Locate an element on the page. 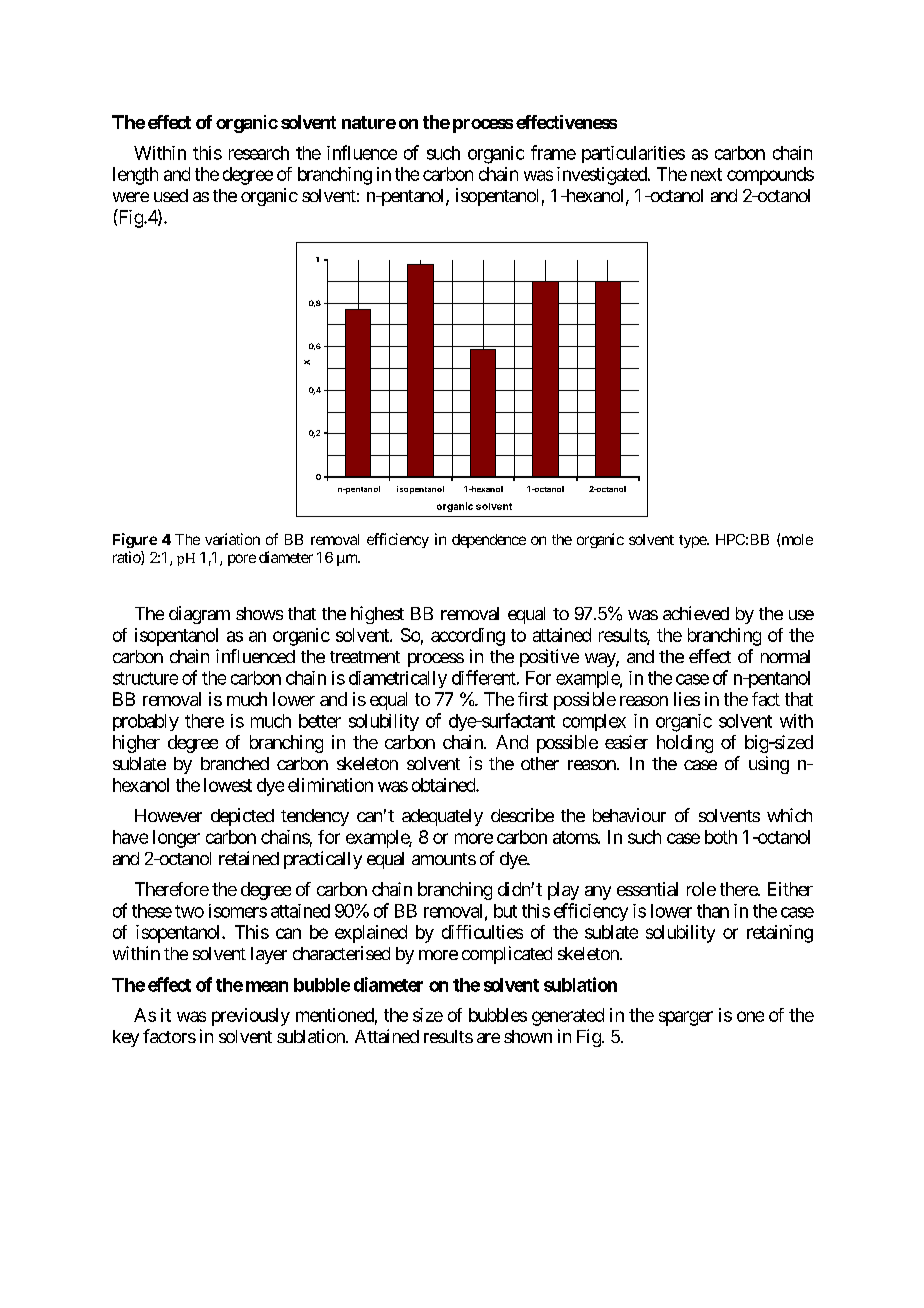  diagram is located at coordinates (199, 615).
